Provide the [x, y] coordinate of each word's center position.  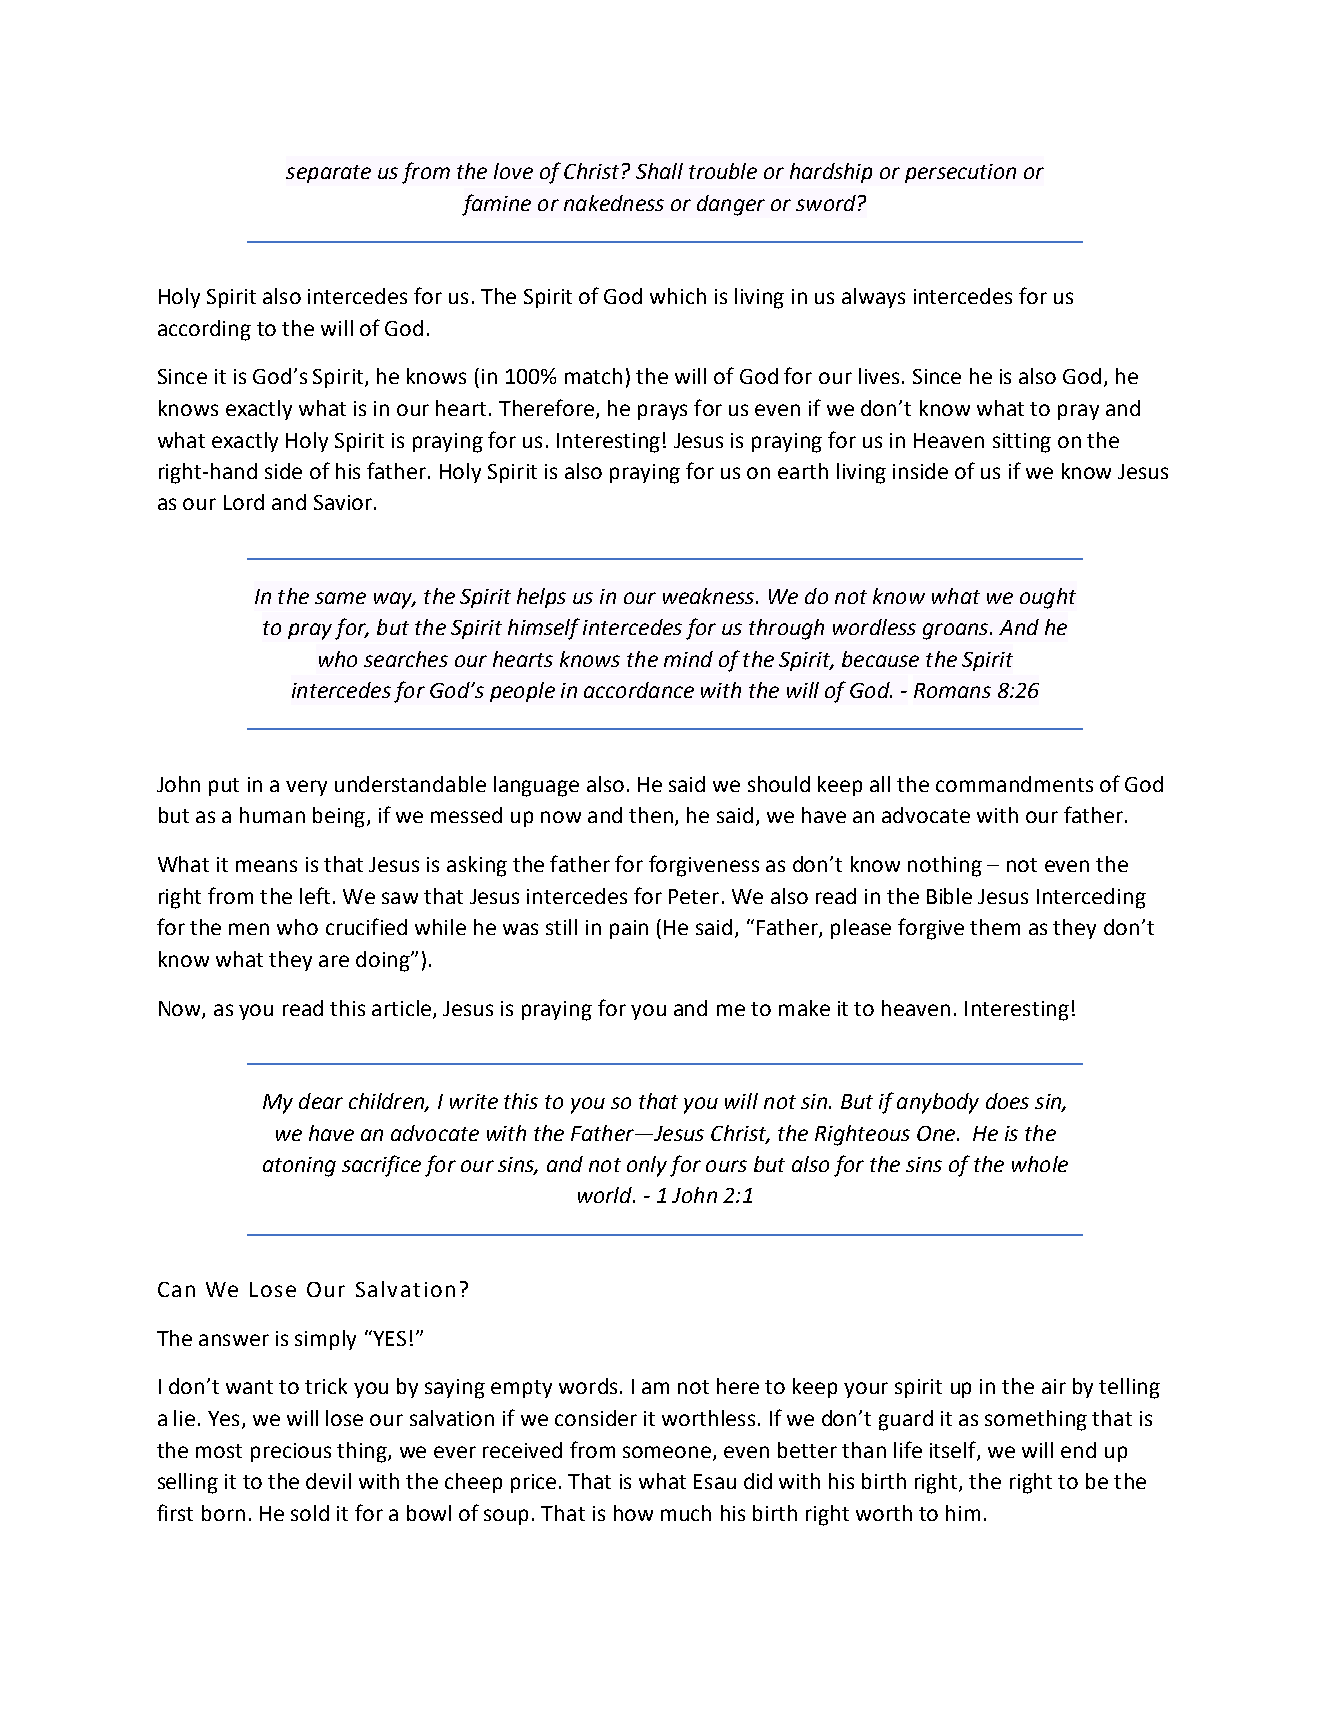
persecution [960, 173]
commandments [1014, 784]
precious [291, 1452]
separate [328, 174]
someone [668, 1453]
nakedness [614, 203]
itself [954, 1450]
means [266, 866]
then [651, 815]
